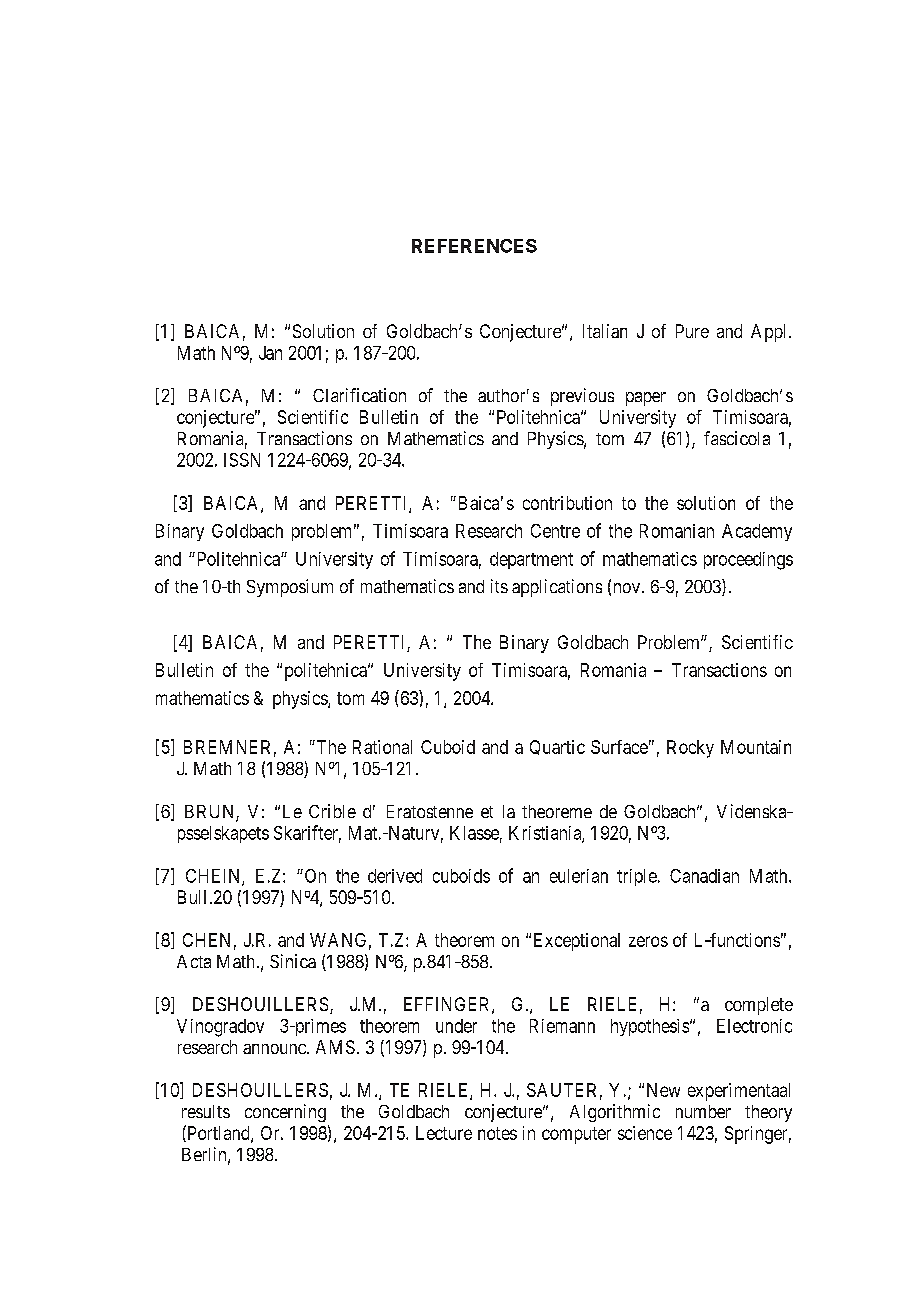 This screenshot has height=1308, width=924. What do you see at coordinates (748, 561) in the screenshot?
I see `proceedings` at bounding box center [748, 561].
